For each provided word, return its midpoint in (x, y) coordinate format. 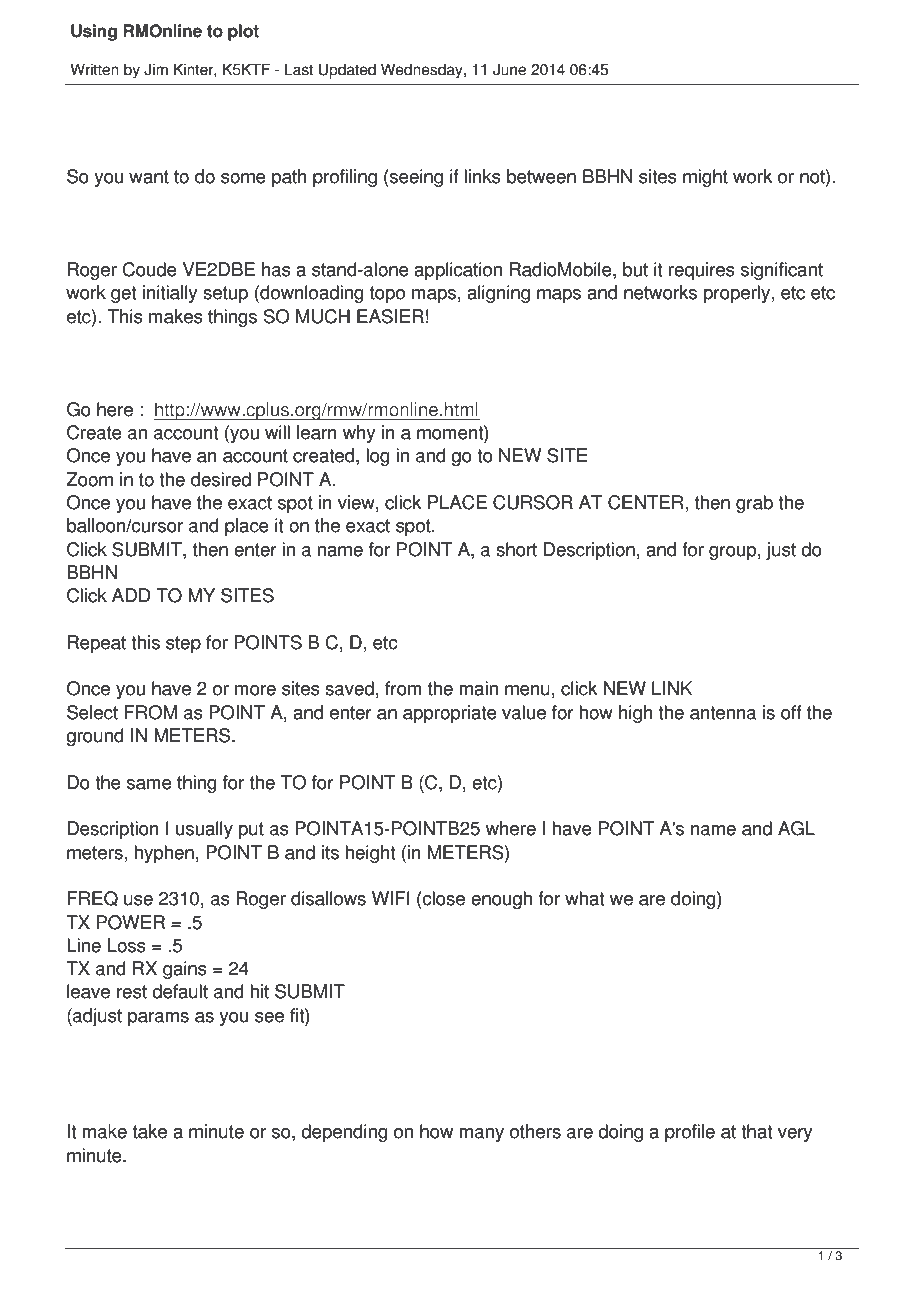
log (378, 457)
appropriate (450, 714)
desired (221, 479)
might (705, 178)
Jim (156, 69)
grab (754, 504)
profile (690, 1133)
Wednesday (423, 71)
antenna (723, 713)
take (150, 1131)
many (482, 1135)
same (149, 784)
